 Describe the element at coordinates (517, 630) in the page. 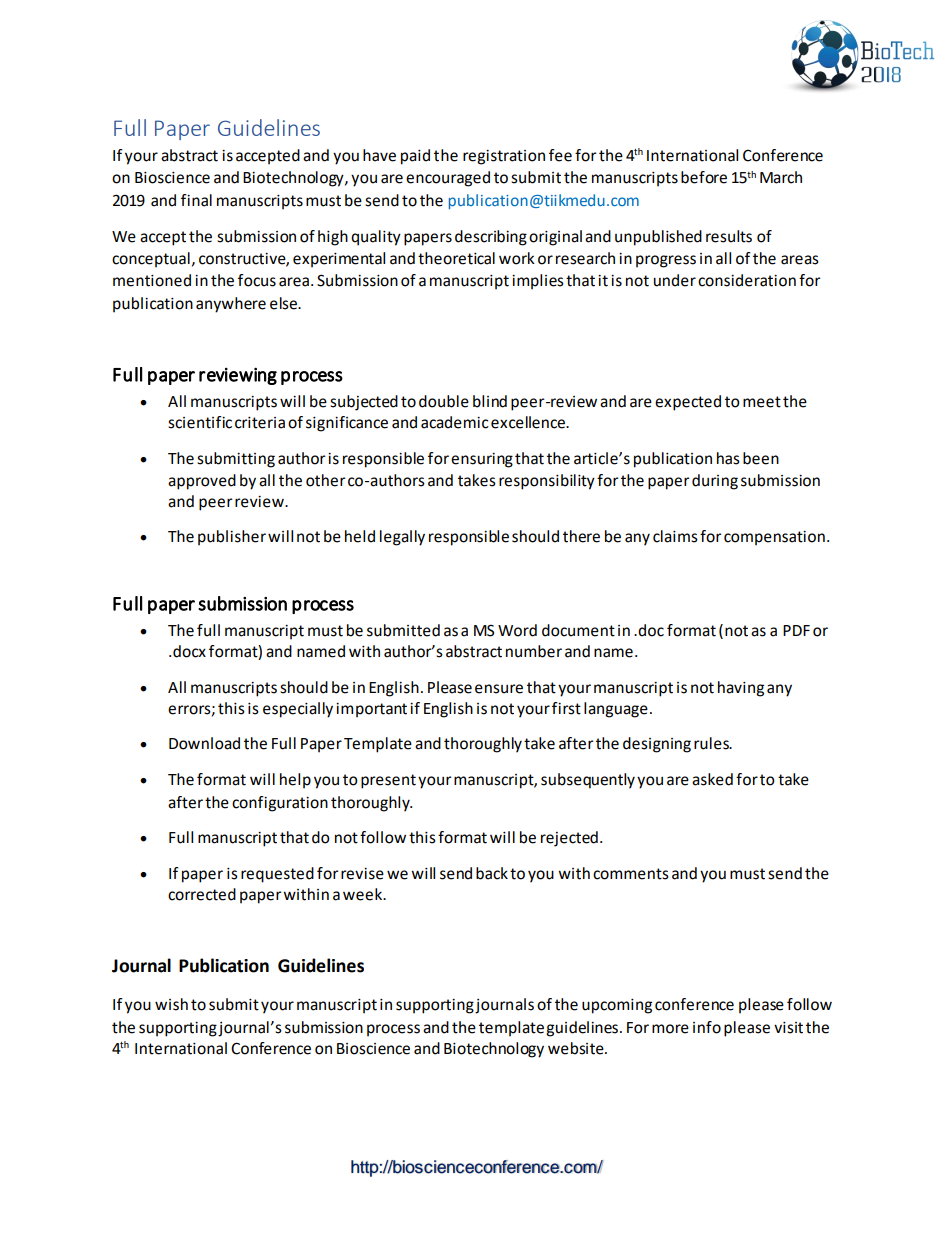

I see `Word` at that location.
